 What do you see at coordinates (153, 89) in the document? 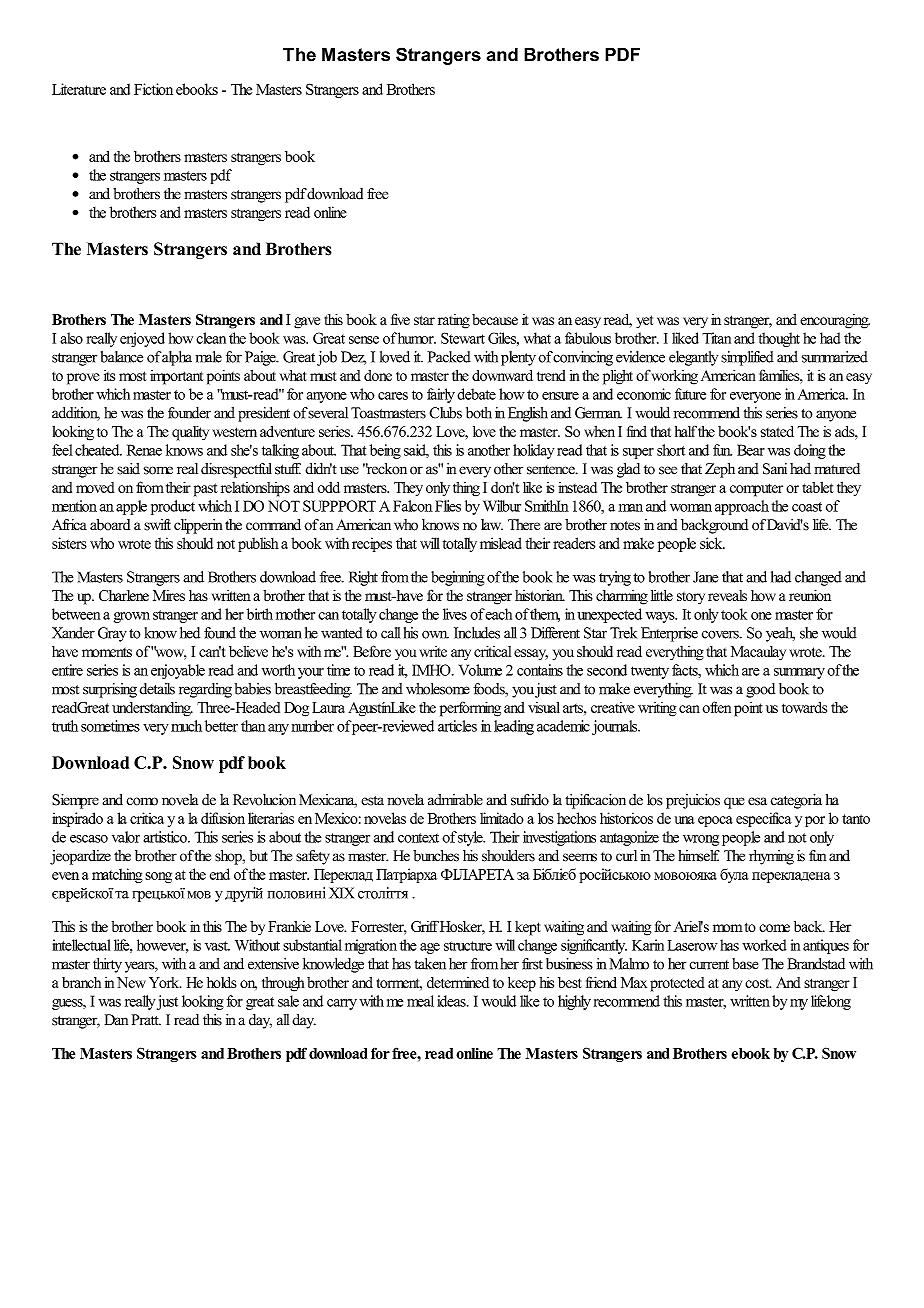
I see `Fiction` at bounding box center [153, 89].
